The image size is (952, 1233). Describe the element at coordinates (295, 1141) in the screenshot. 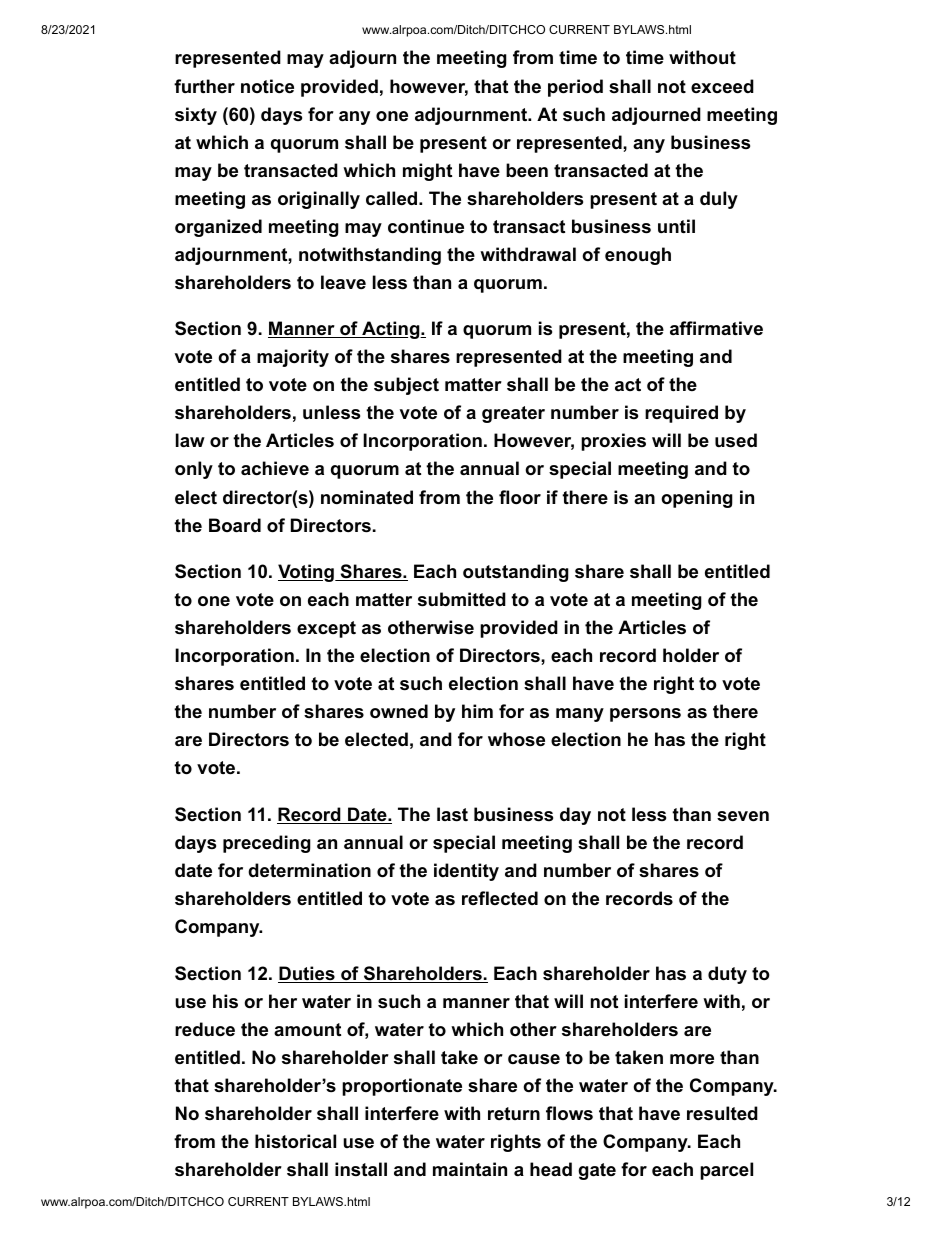

I see `historical` at that location.
